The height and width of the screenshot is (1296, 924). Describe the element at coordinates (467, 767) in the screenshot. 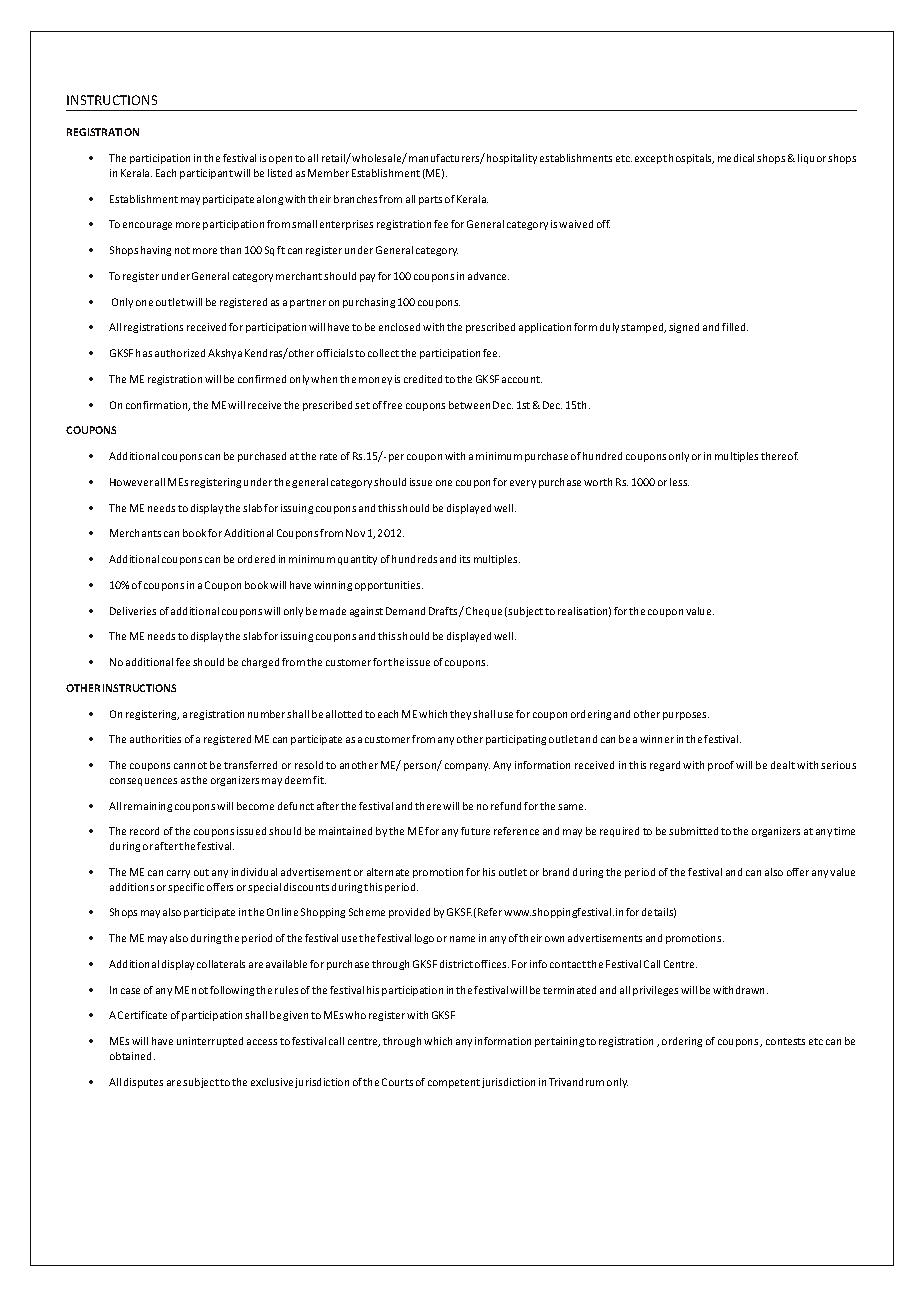

I see `company` at that location.
